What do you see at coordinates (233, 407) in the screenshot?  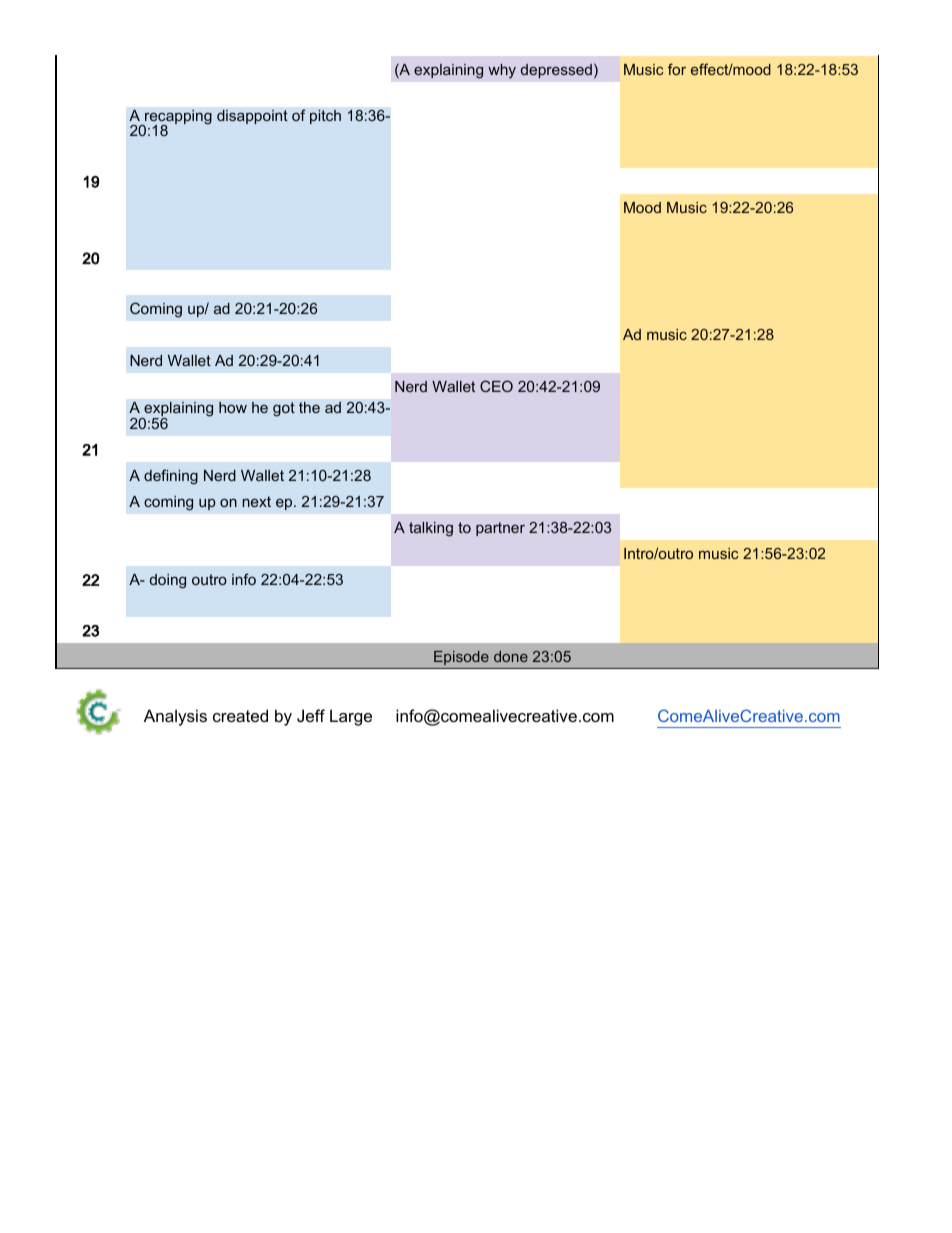 I see `how` at bounding box center [233, 407].
